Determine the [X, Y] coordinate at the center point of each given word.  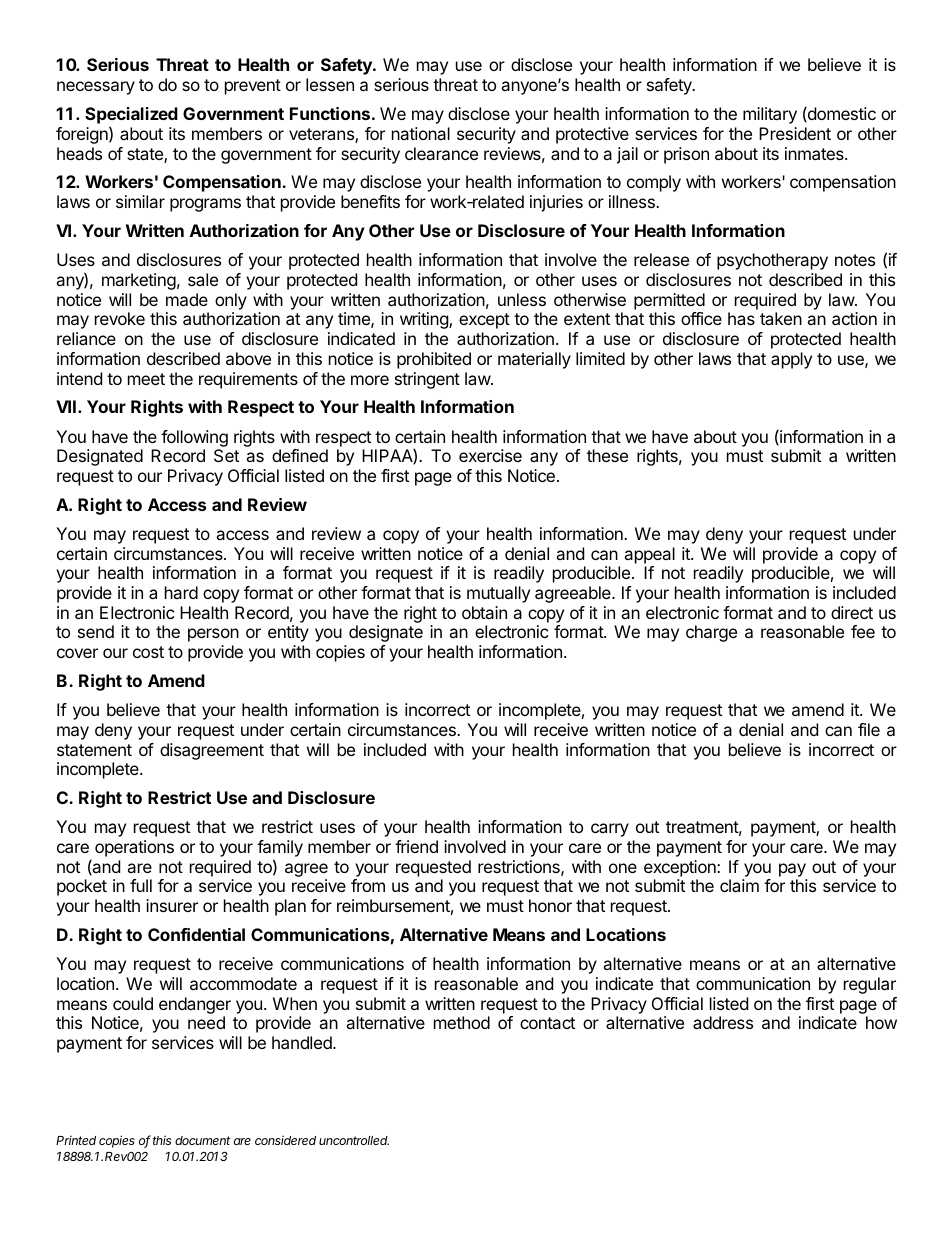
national [421, 133]
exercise [490, 455]
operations [134, 848]
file [869, 729]
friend [416, 846]
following [194, 438]
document [202, 1140]
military [770, 115]
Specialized [131, 117]
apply [791, 360]
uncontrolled [354, 1140]
